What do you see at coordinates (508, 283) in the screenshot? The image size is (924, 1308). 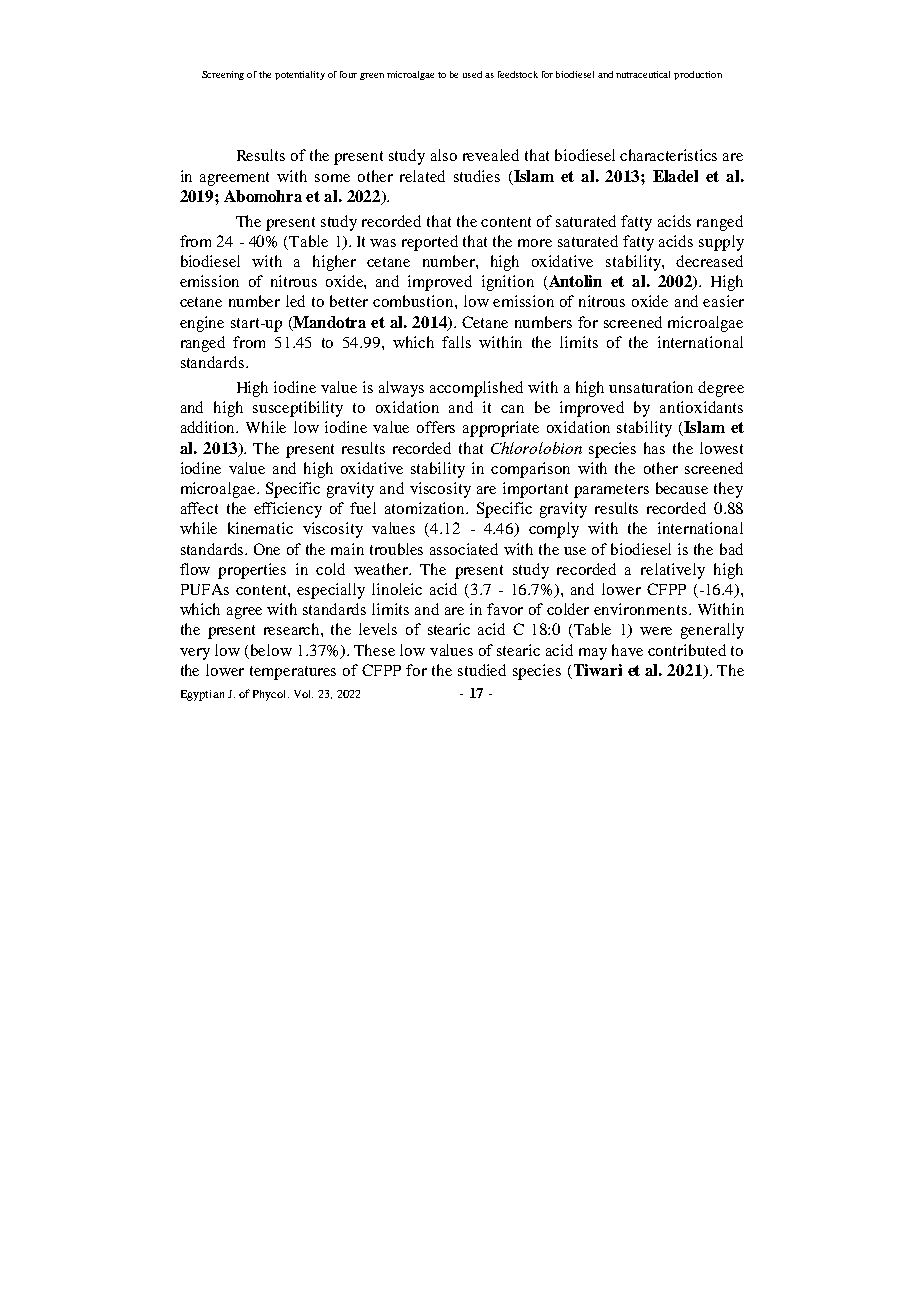 I see `ignition` at bounding box center [508, 283].
